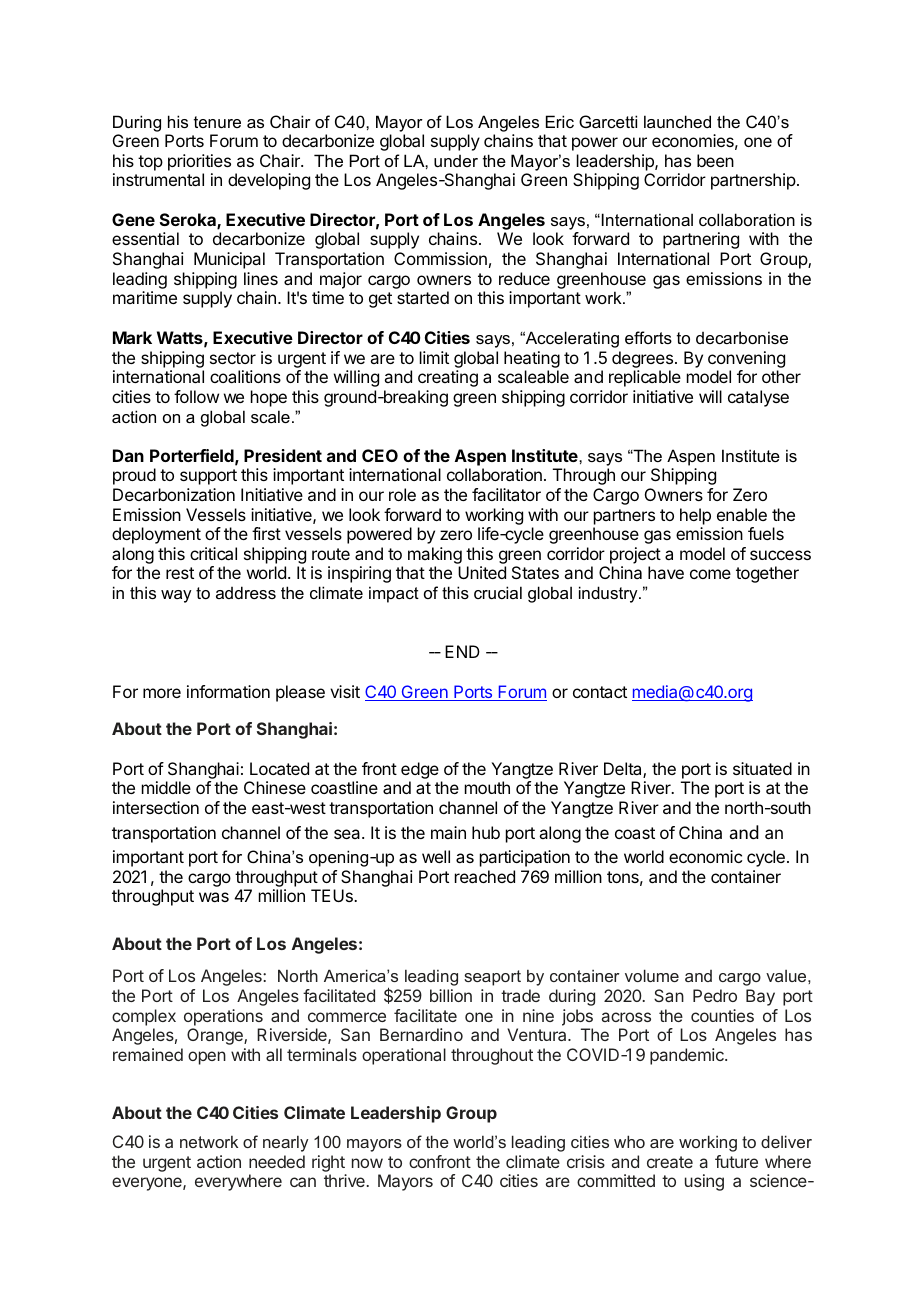 This screenshot has width=924, height=1308. I want to click on decarbonise, so click(742, 337).
